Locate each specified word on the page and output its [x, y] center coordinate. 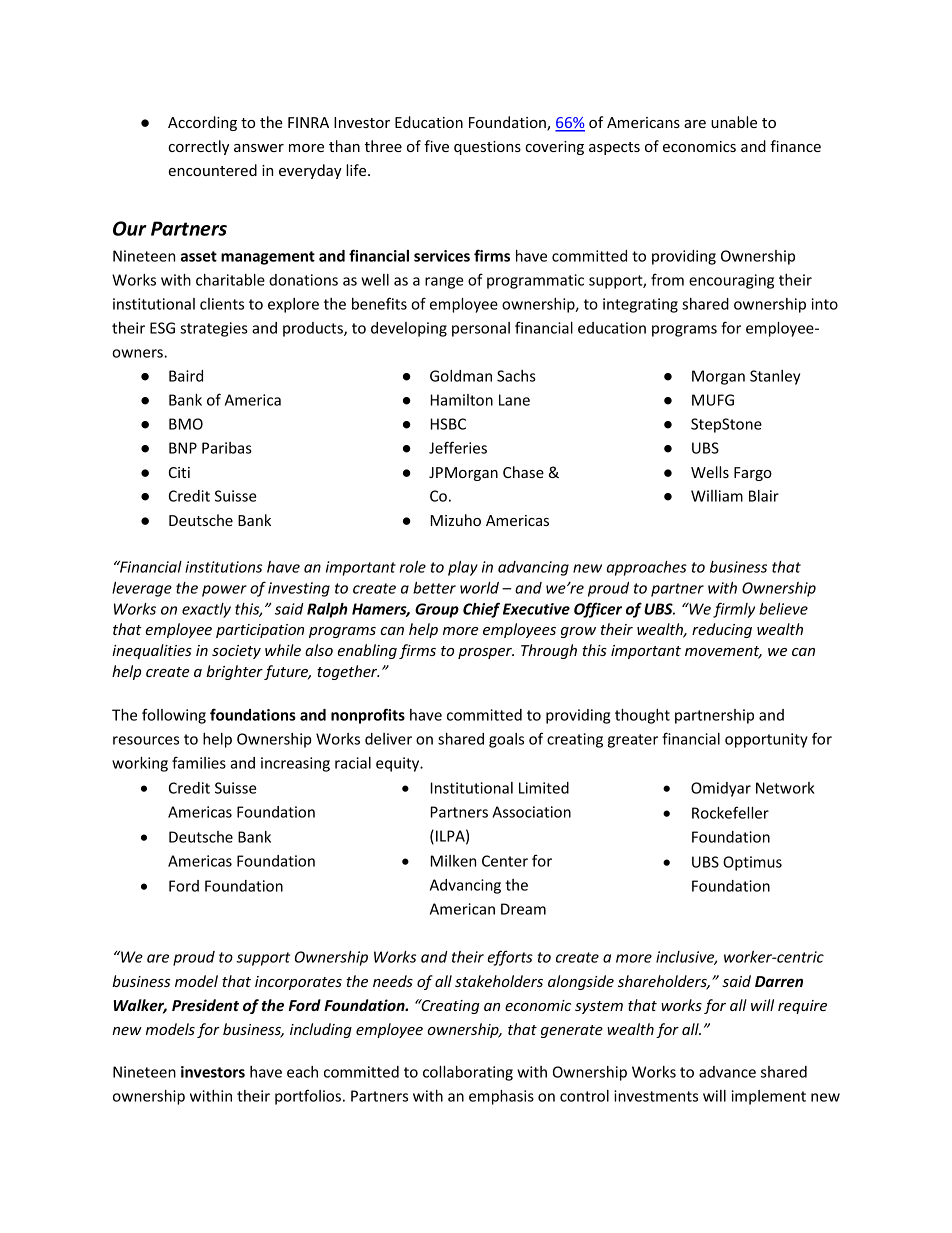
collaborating [468, 1073]
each [302, 1072]
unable [734, 122]
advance [727, 1072]
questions [487, 148]
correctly [198, 147]
